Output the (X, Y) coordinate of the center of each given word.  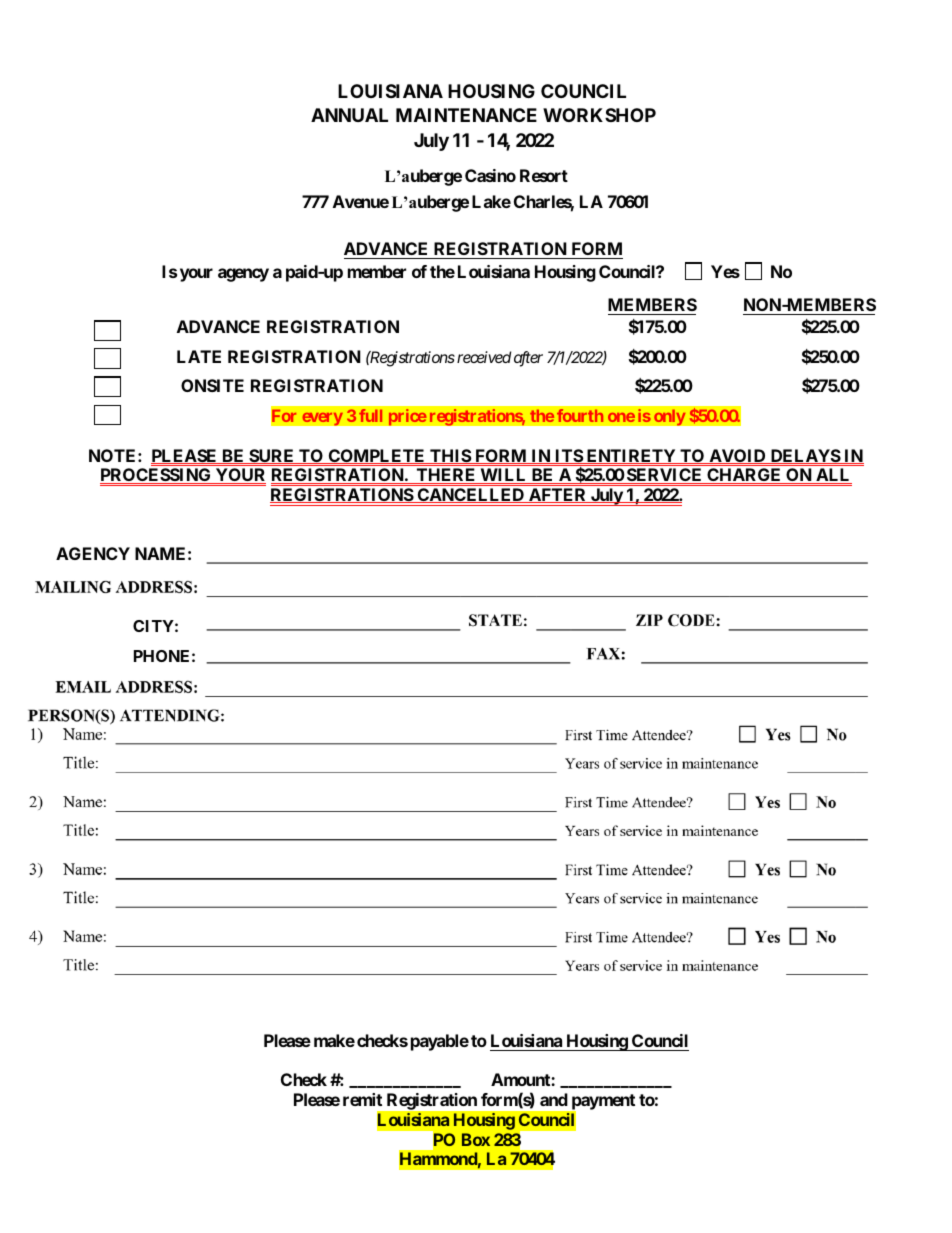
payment (602, 1103)
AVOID (737, 456)
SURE (272, 456)
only (670, 417)
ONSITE (212, 385)
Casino (490, 175)
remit (362, 1099)
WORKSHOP (599, 115)
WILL (503, 476)
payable (440, 1042)
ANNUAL (349, 115)
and (554, 1099)
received (484, 357)
